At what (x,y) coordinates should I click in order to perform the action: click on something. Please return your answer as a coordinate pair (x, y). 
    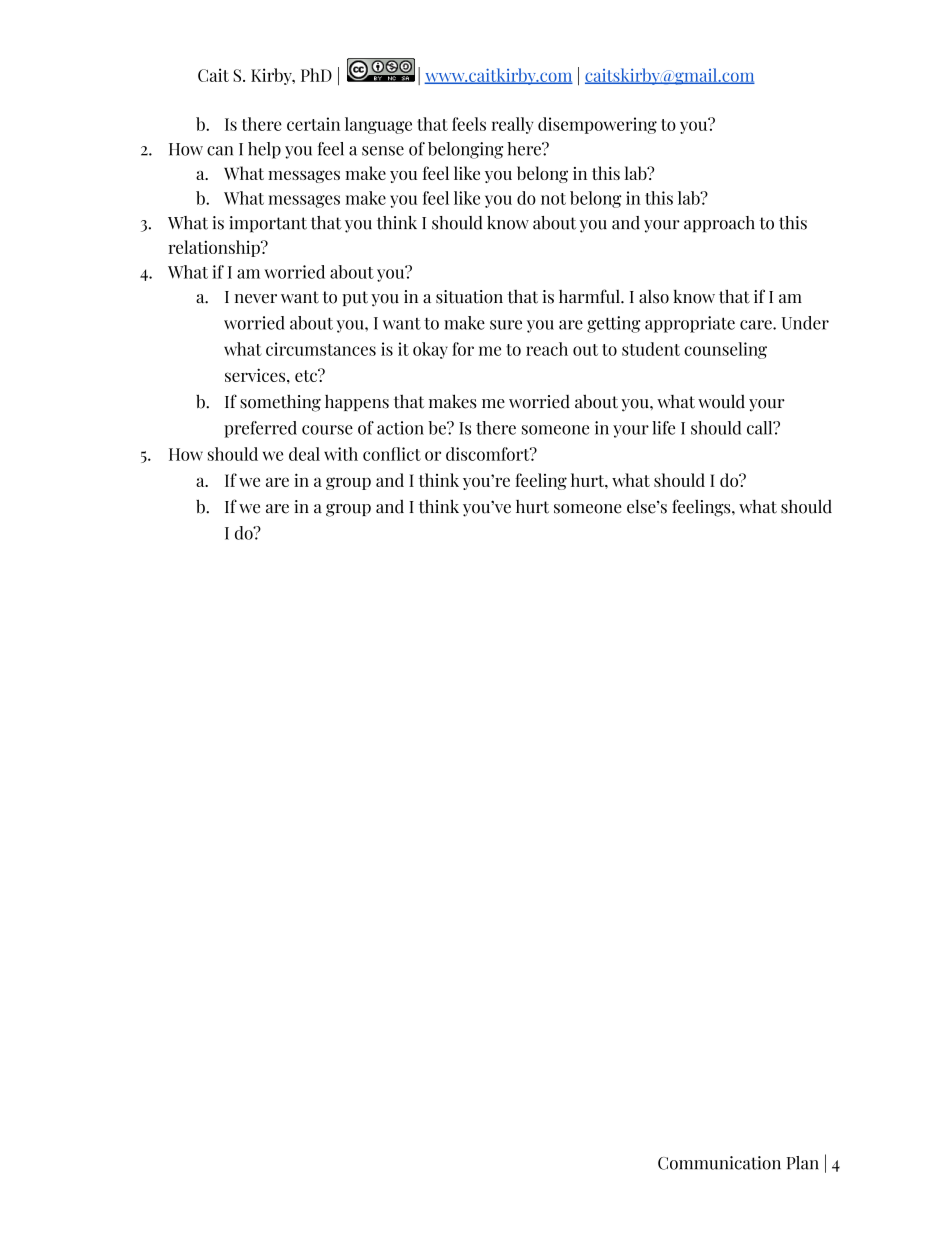
    Looking at the image, I should click on (280, 403).
